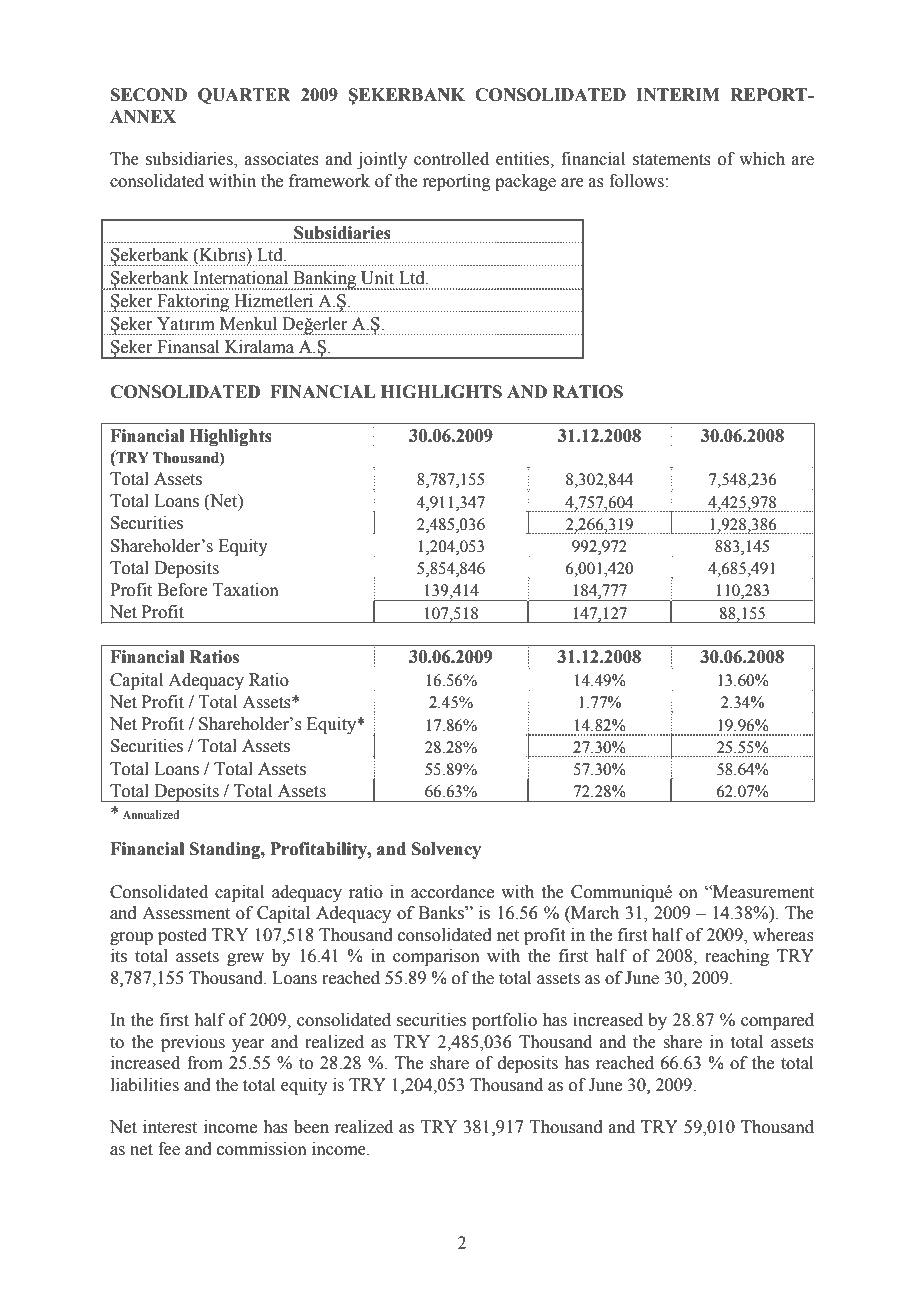 The image size is (924, 1308). I want to click on interest, so click(170, 1127).
